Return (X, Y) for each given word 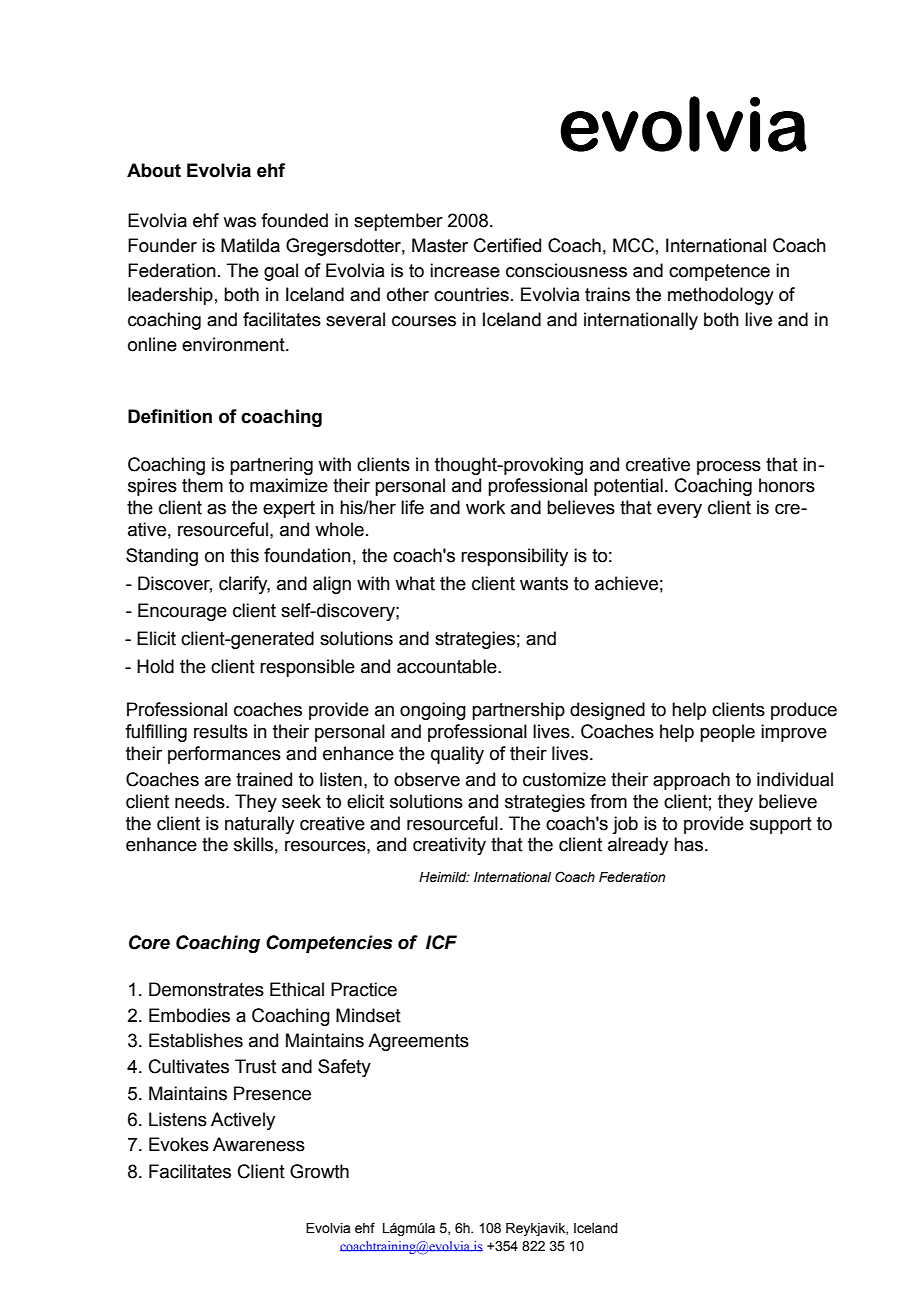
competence (719, 272)
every (679, 511)
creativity (449, 846)
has (690, 844)
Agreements (418, 1042)
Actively (243, 1121)
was (240, 222)
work (485, 507)
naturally (259, 825)
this (244, 555)
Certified (507, 245)
